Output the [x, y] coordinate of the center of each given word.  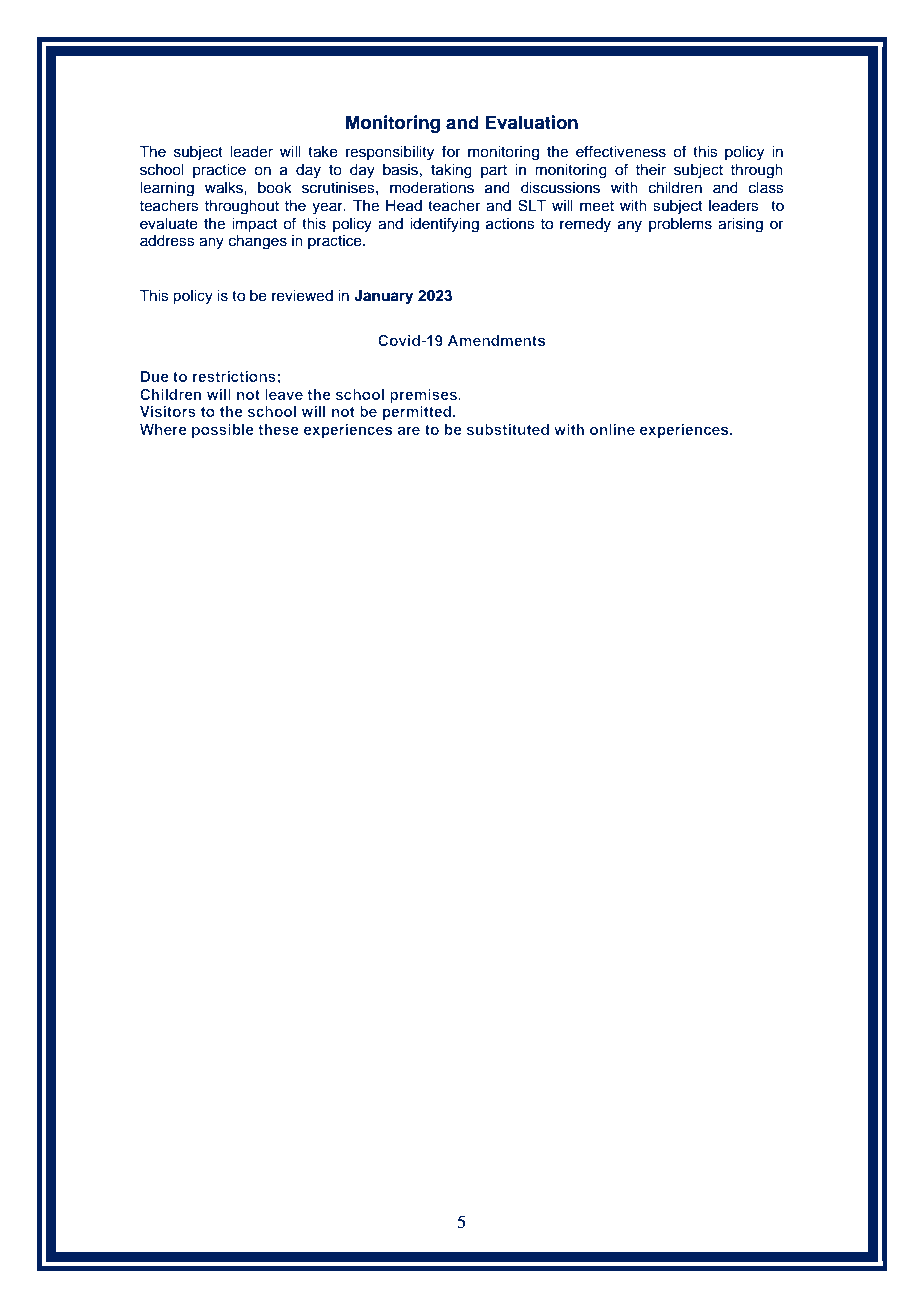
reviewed [302, 296]
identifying [444, 225]
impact [254, 225]
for [451, 151]
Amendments [497, 340]
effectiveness [621, 151]
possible [223, 431]
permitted [418, 413]
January [384, 297]
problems [680, 225]
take [323, 152]
